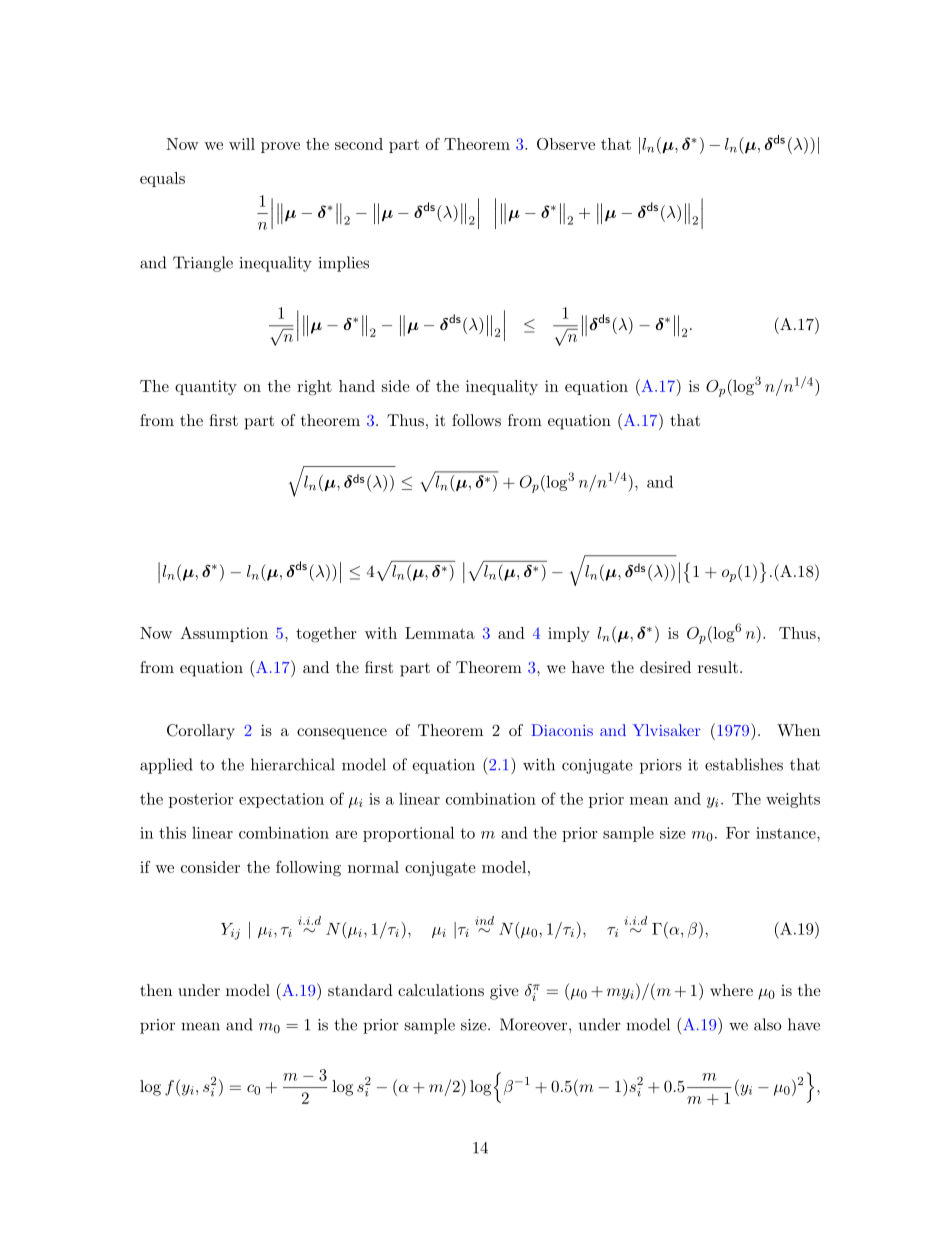  I want to click on then, so click(156, 990).
